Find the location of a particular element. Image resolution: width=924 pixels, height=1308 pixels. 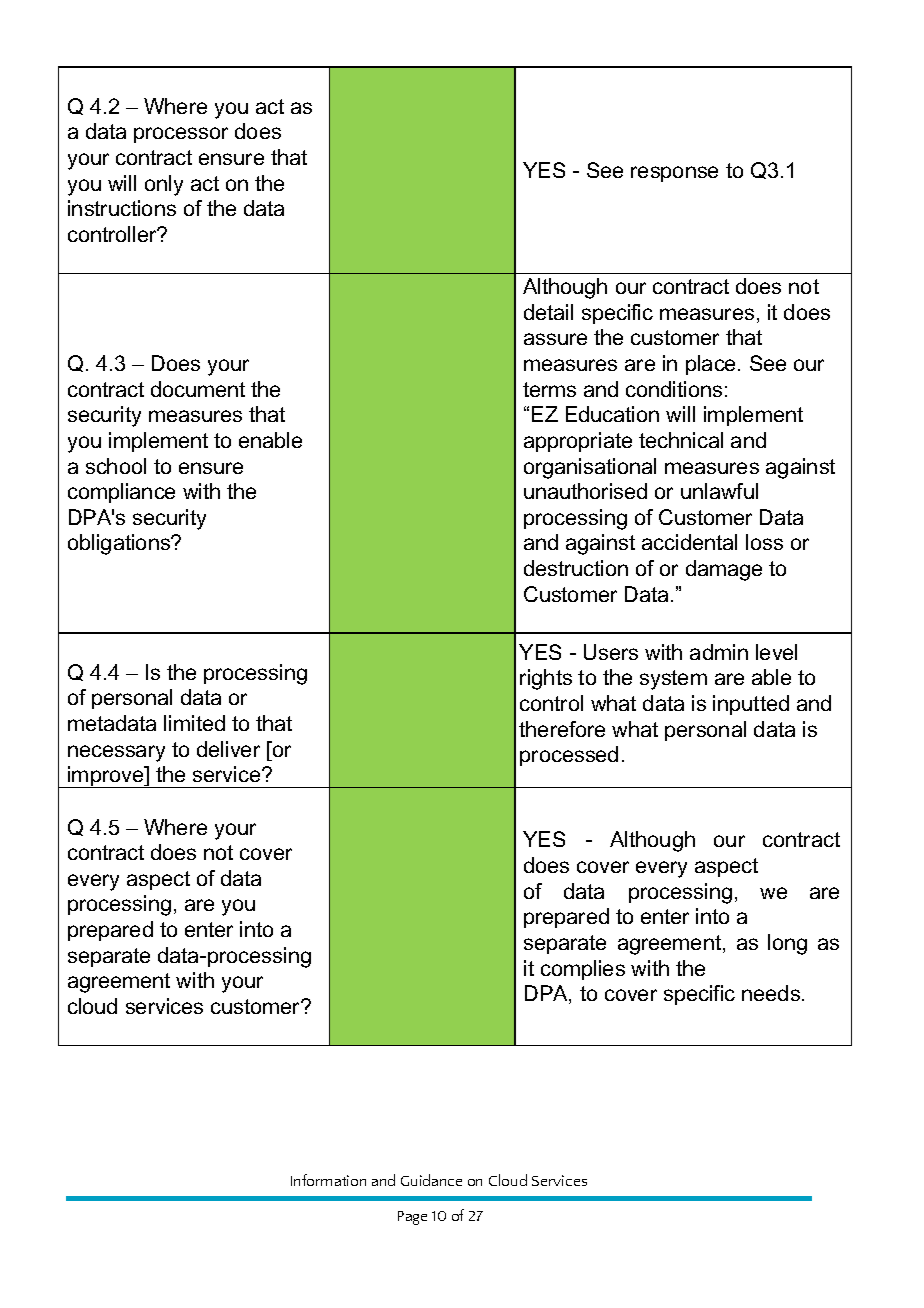

needs is located at coordinates (772, 993).
